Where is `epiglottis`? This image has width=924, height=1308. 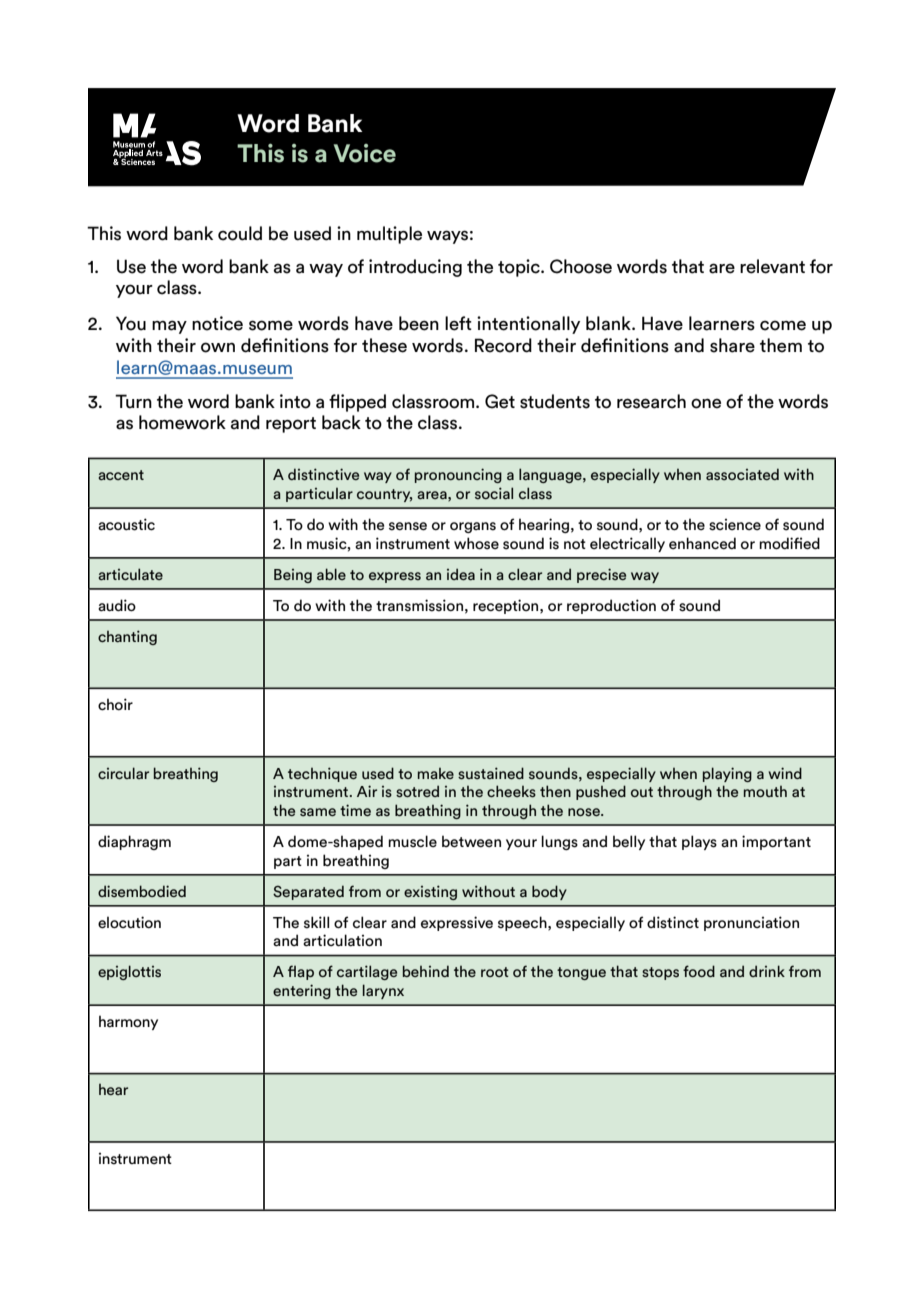 epiglottis is located at coordinates (129, 972).
